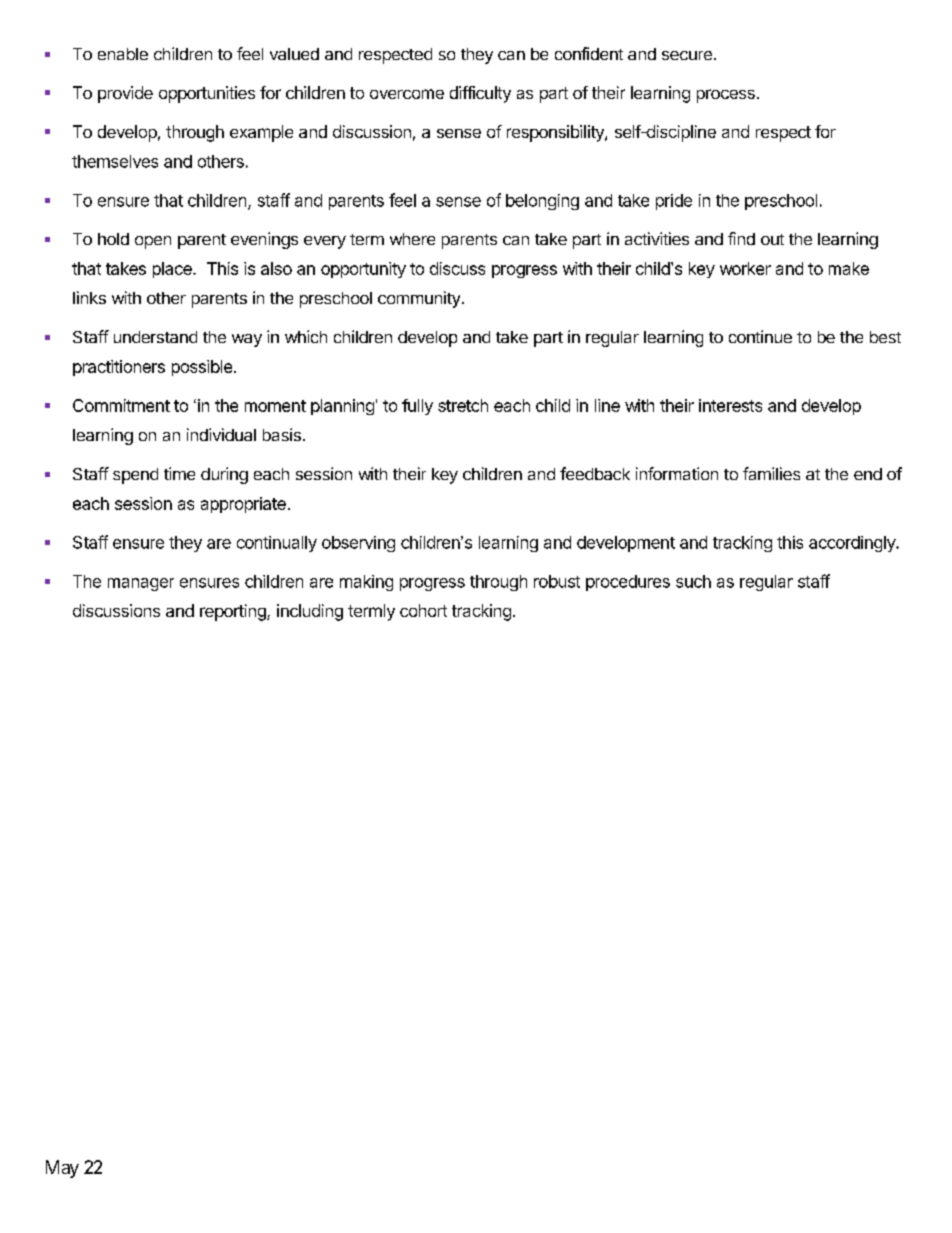 Image resolution: width=952 pixels, height=1233 pixels. Describe the element at coordinates (726, 96) in the page. I see `process` at that location.
